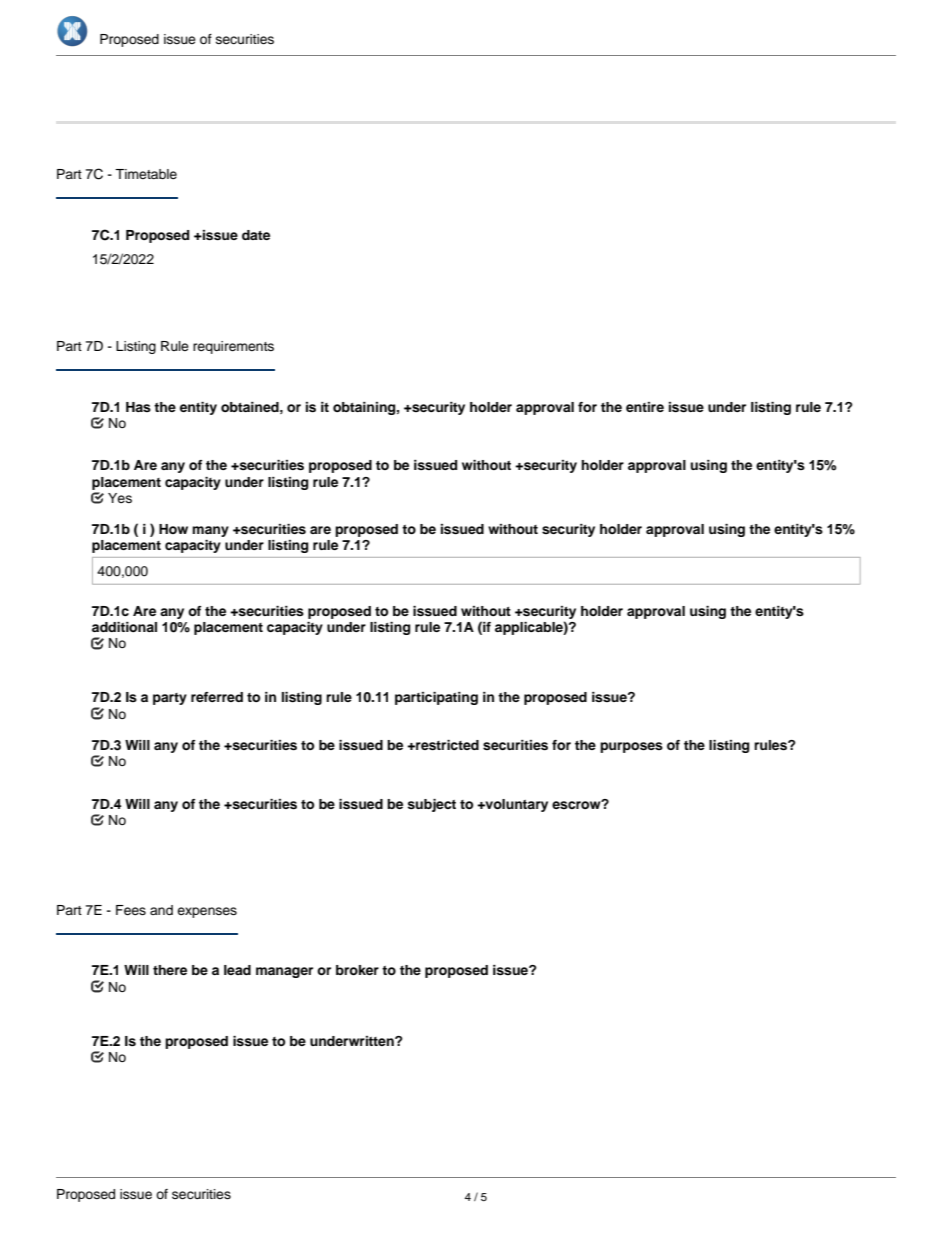  I want to click on referred, so click(217, 697).
